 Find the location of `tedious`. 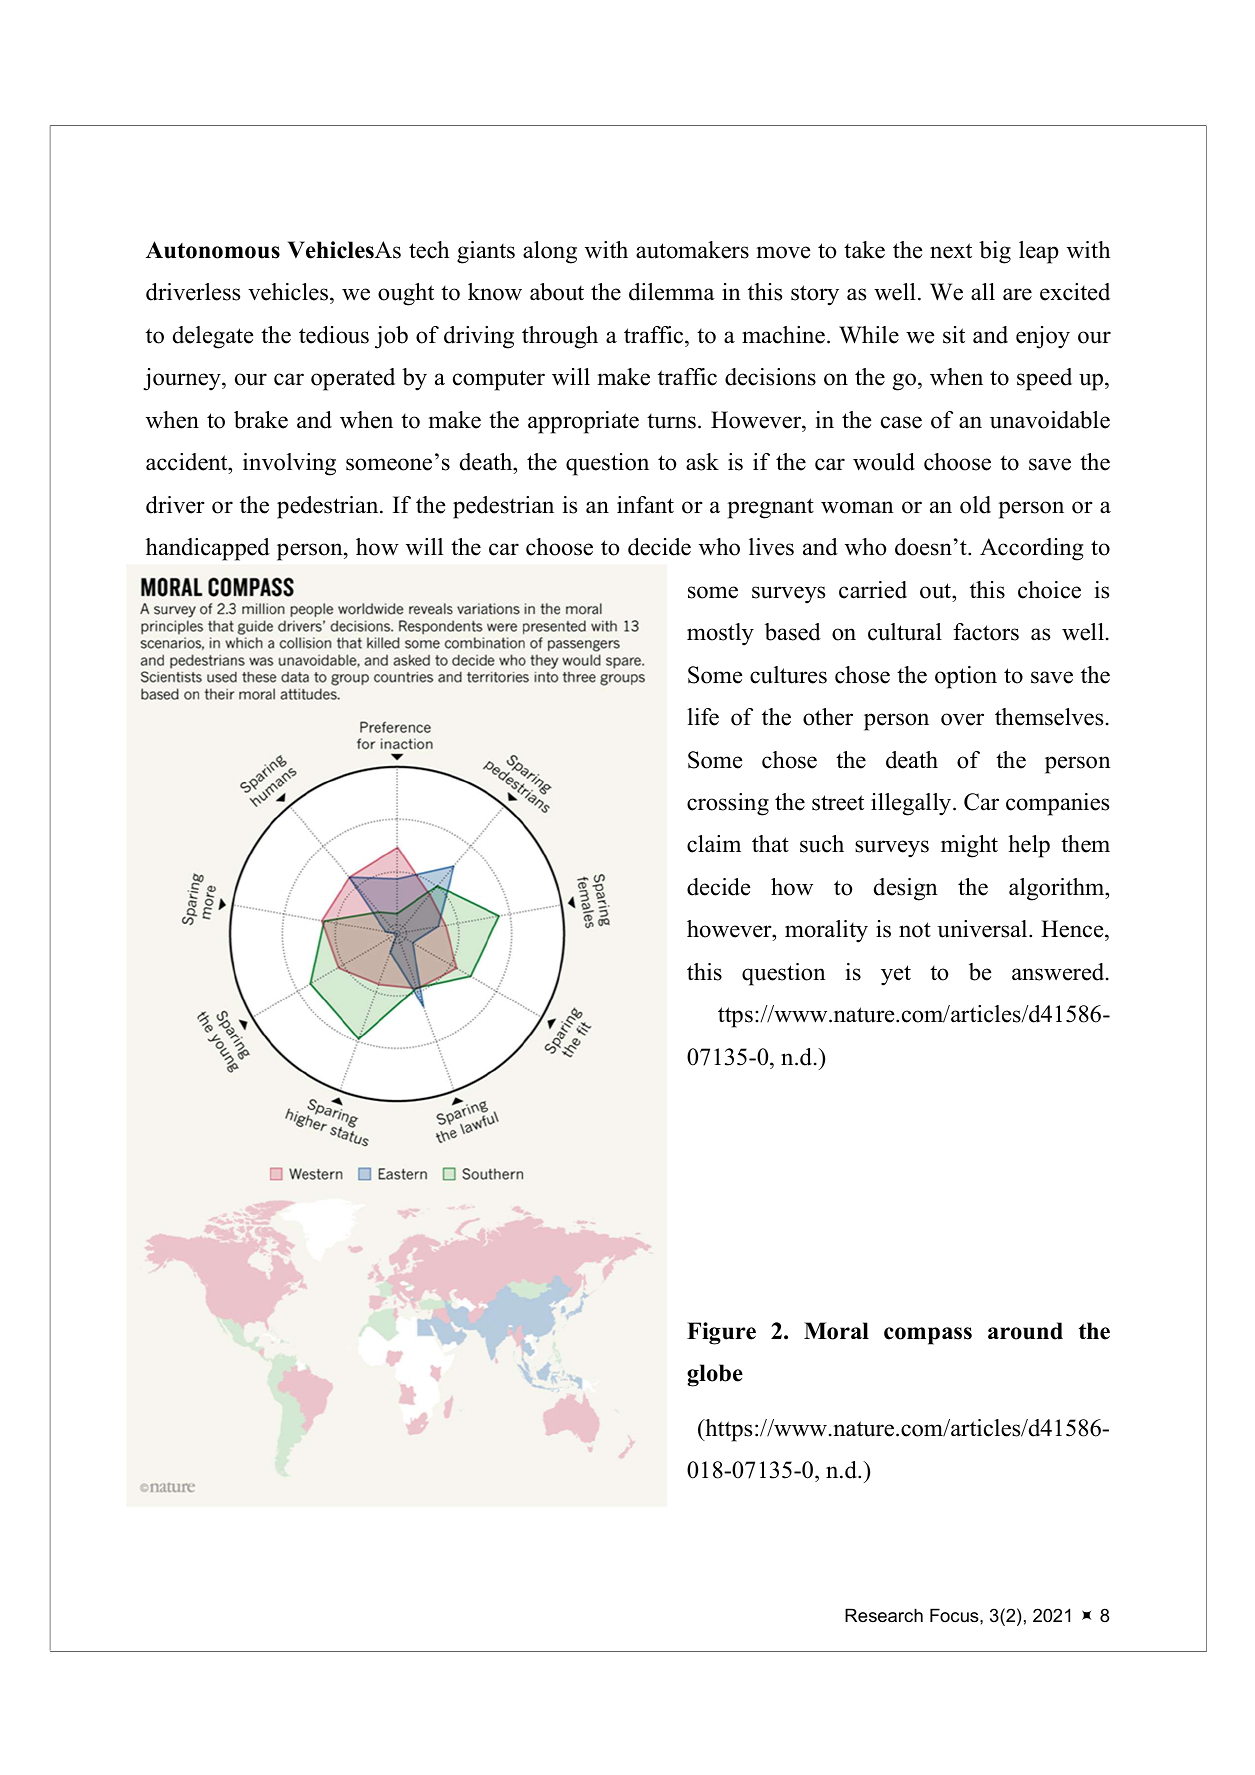

tedious is located at coordinates (334, 335).
